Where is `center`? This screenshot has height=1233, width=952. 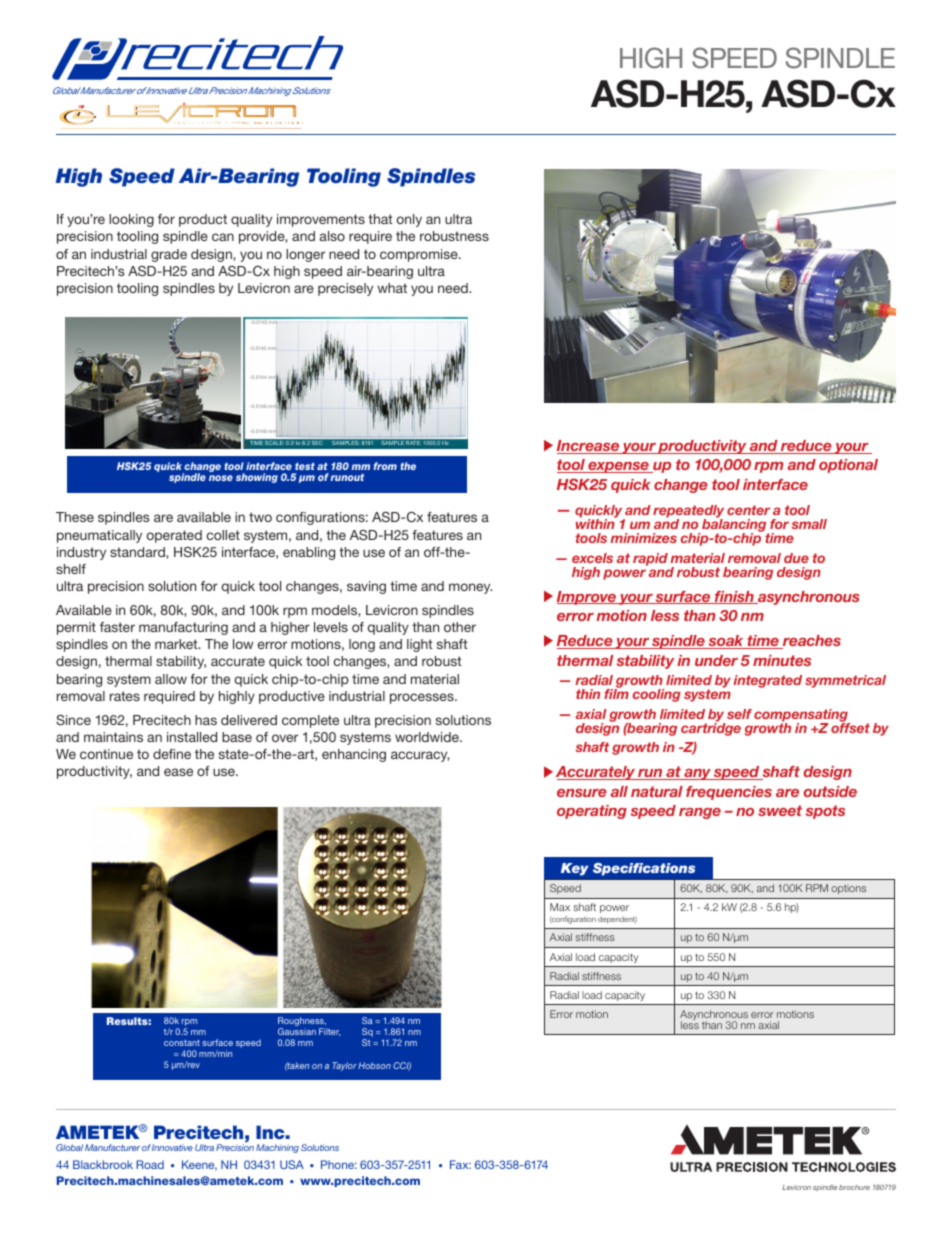 center is located at coordinates (748, 510).
